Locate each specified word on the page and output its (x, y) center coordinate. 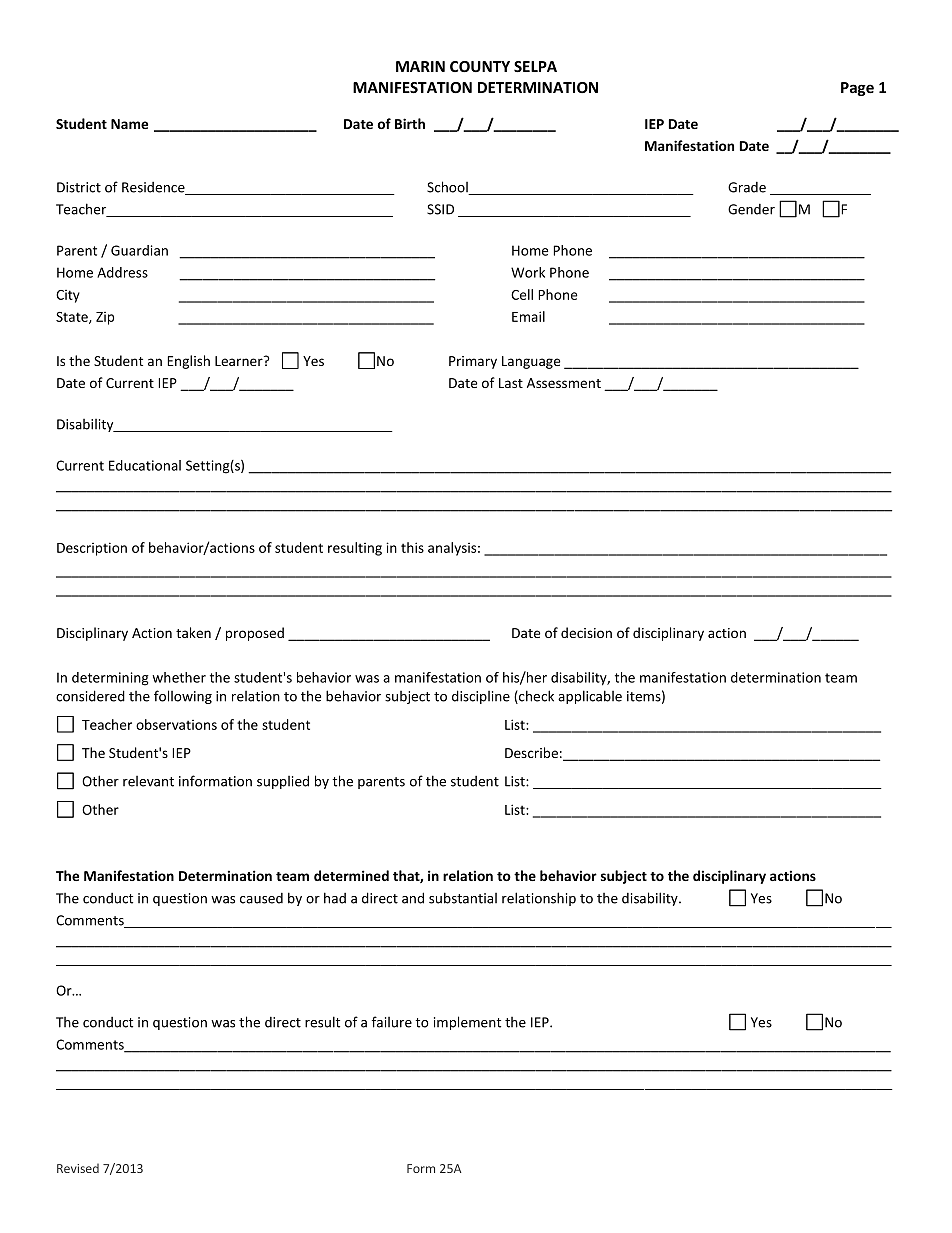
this (412, 547)
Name (129, 124)
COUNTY (480, 66)
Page (857, 89)
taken (193, 632)
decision (586, 632)
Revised (78, 1168)
